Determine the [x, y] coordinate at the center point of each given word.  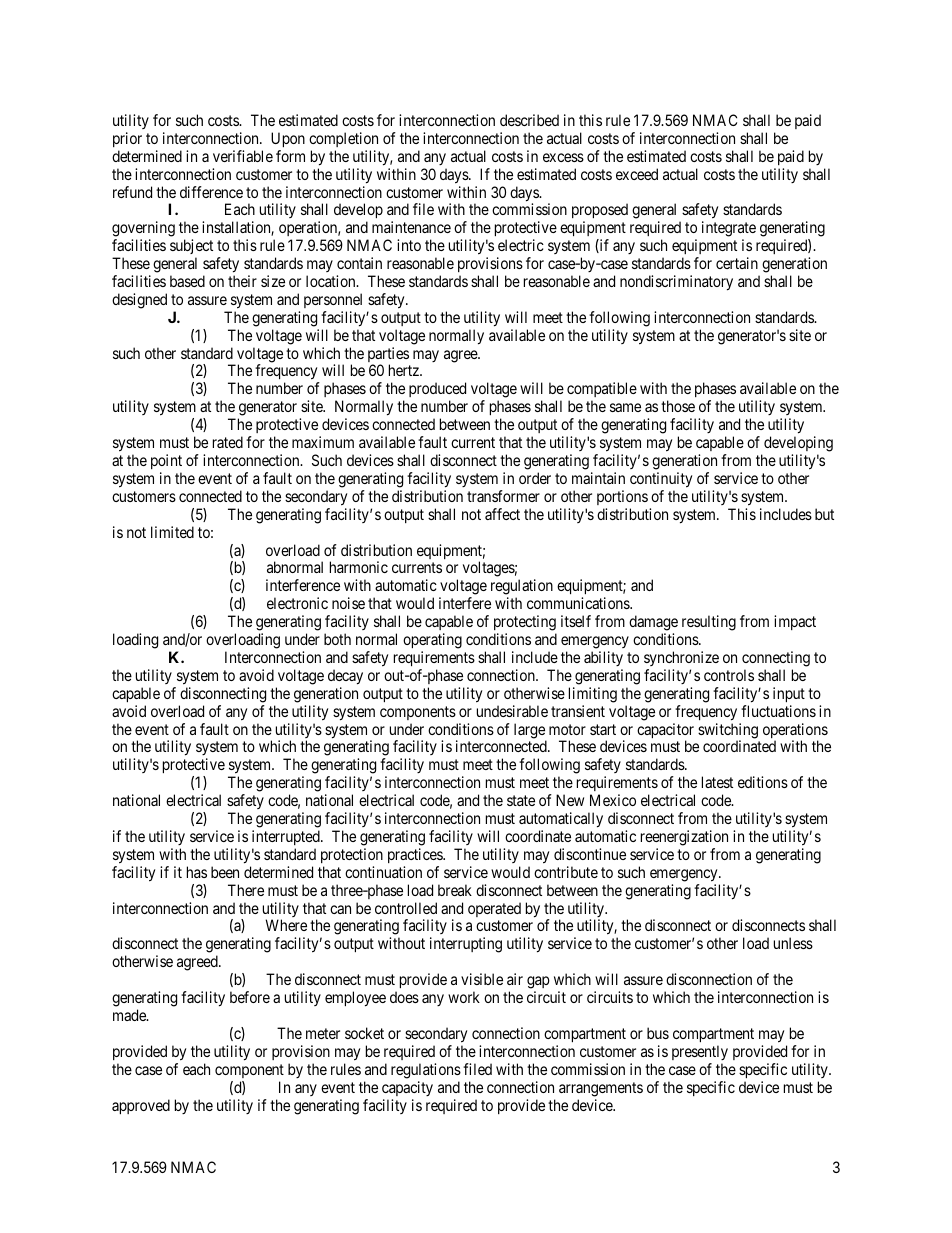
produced [437, 391]
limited [172, 532]
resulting [709, 623]
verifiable [243, 156]
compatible [602, 391]
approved [141, 1106]
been [225, 872]
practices [416, 855]
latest [717, 782]
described [529, 120]
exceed [637, 174]
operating [432, 641]
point [166, 461]
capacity [407, 1088]
